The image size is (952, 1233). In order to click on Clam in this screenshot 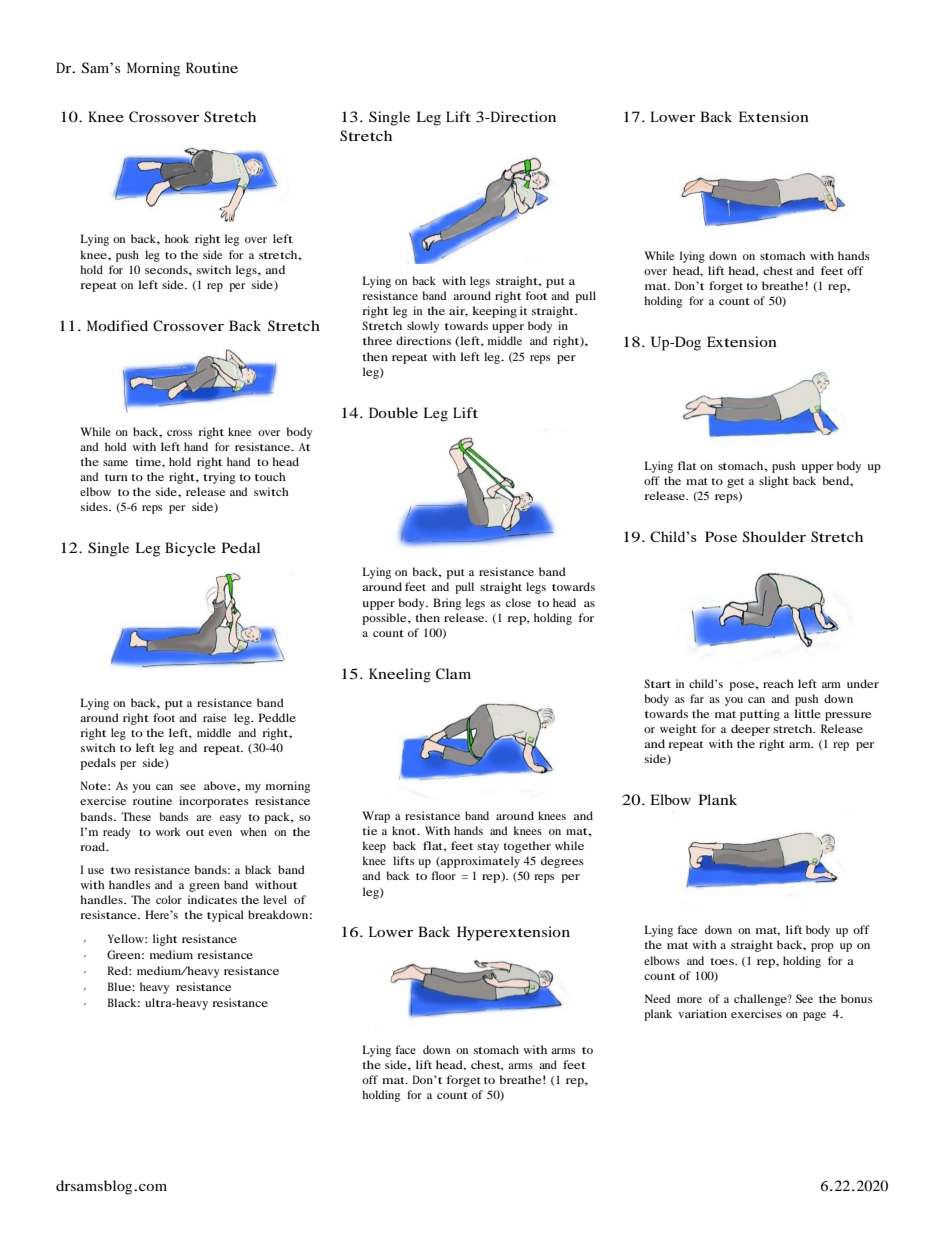, I will do `click(453, 673)`.
